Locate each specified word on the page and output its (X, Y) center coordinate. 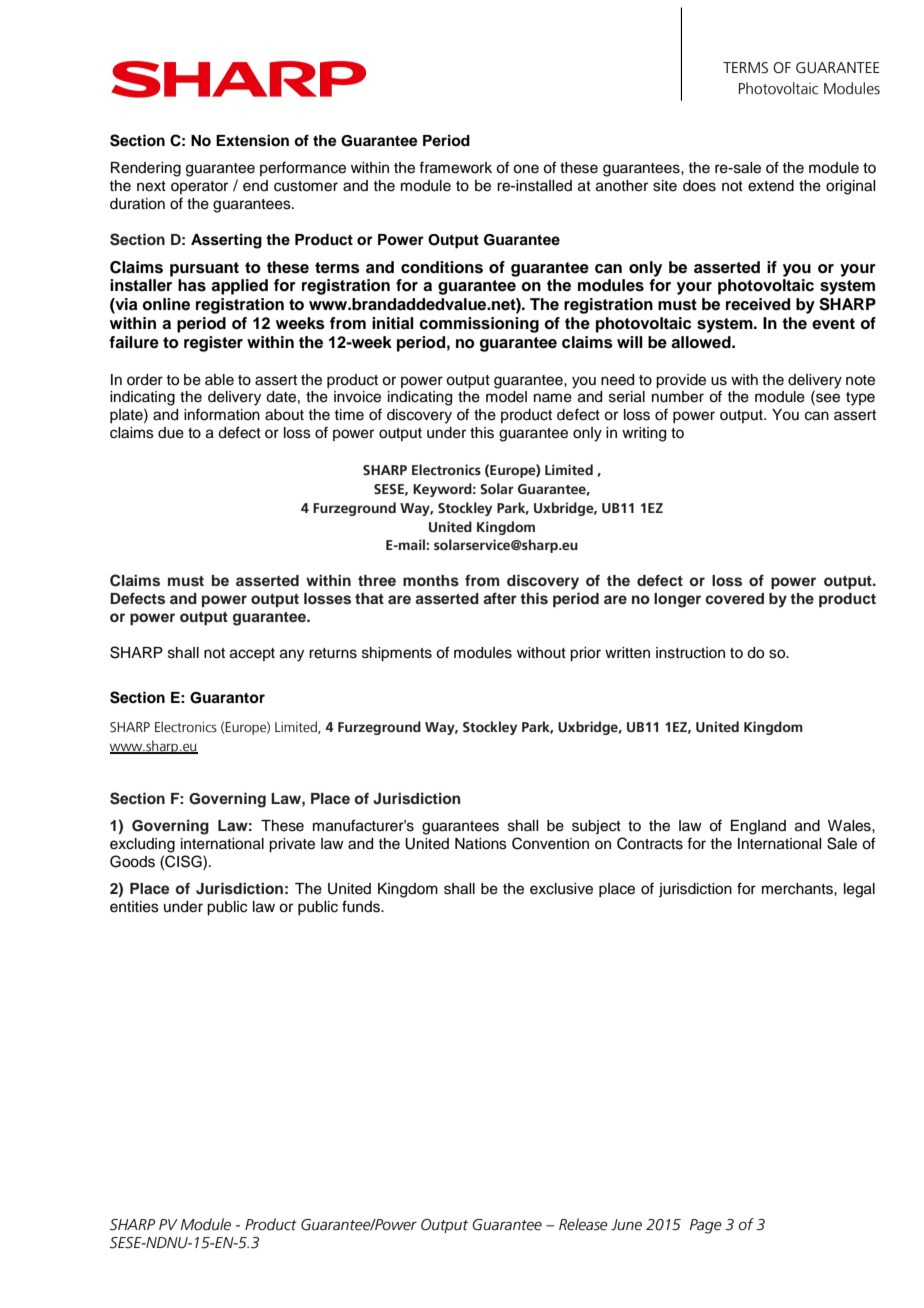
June (626, 1225)
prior (585, 654)
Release (583, 1224)
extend (771, 186)
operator (199, 187)
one (526, 169)
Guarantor (227, 698)
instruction (690, 653)
